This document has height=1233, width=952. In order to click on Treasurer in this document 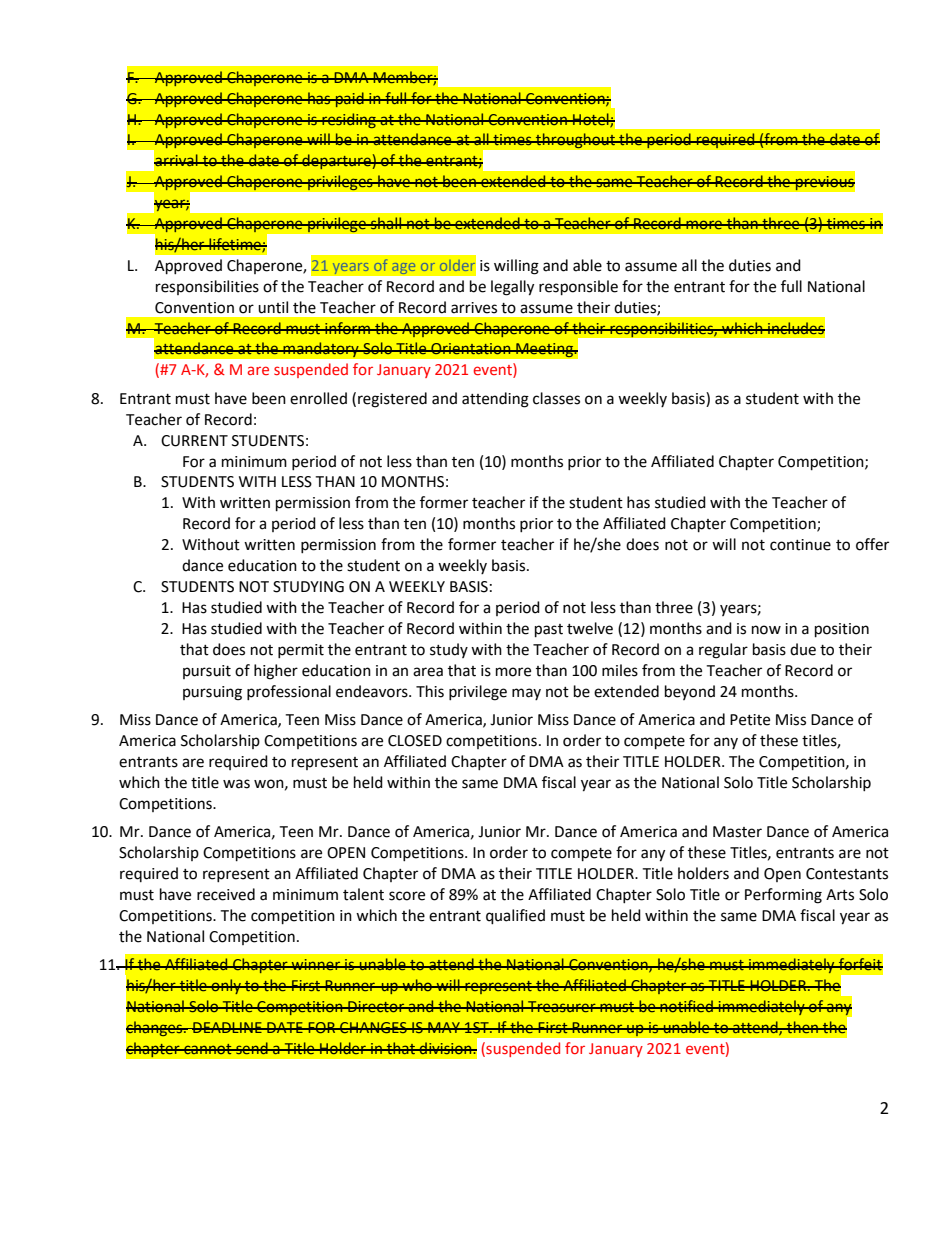, I will do `click(562, 1006)`.
